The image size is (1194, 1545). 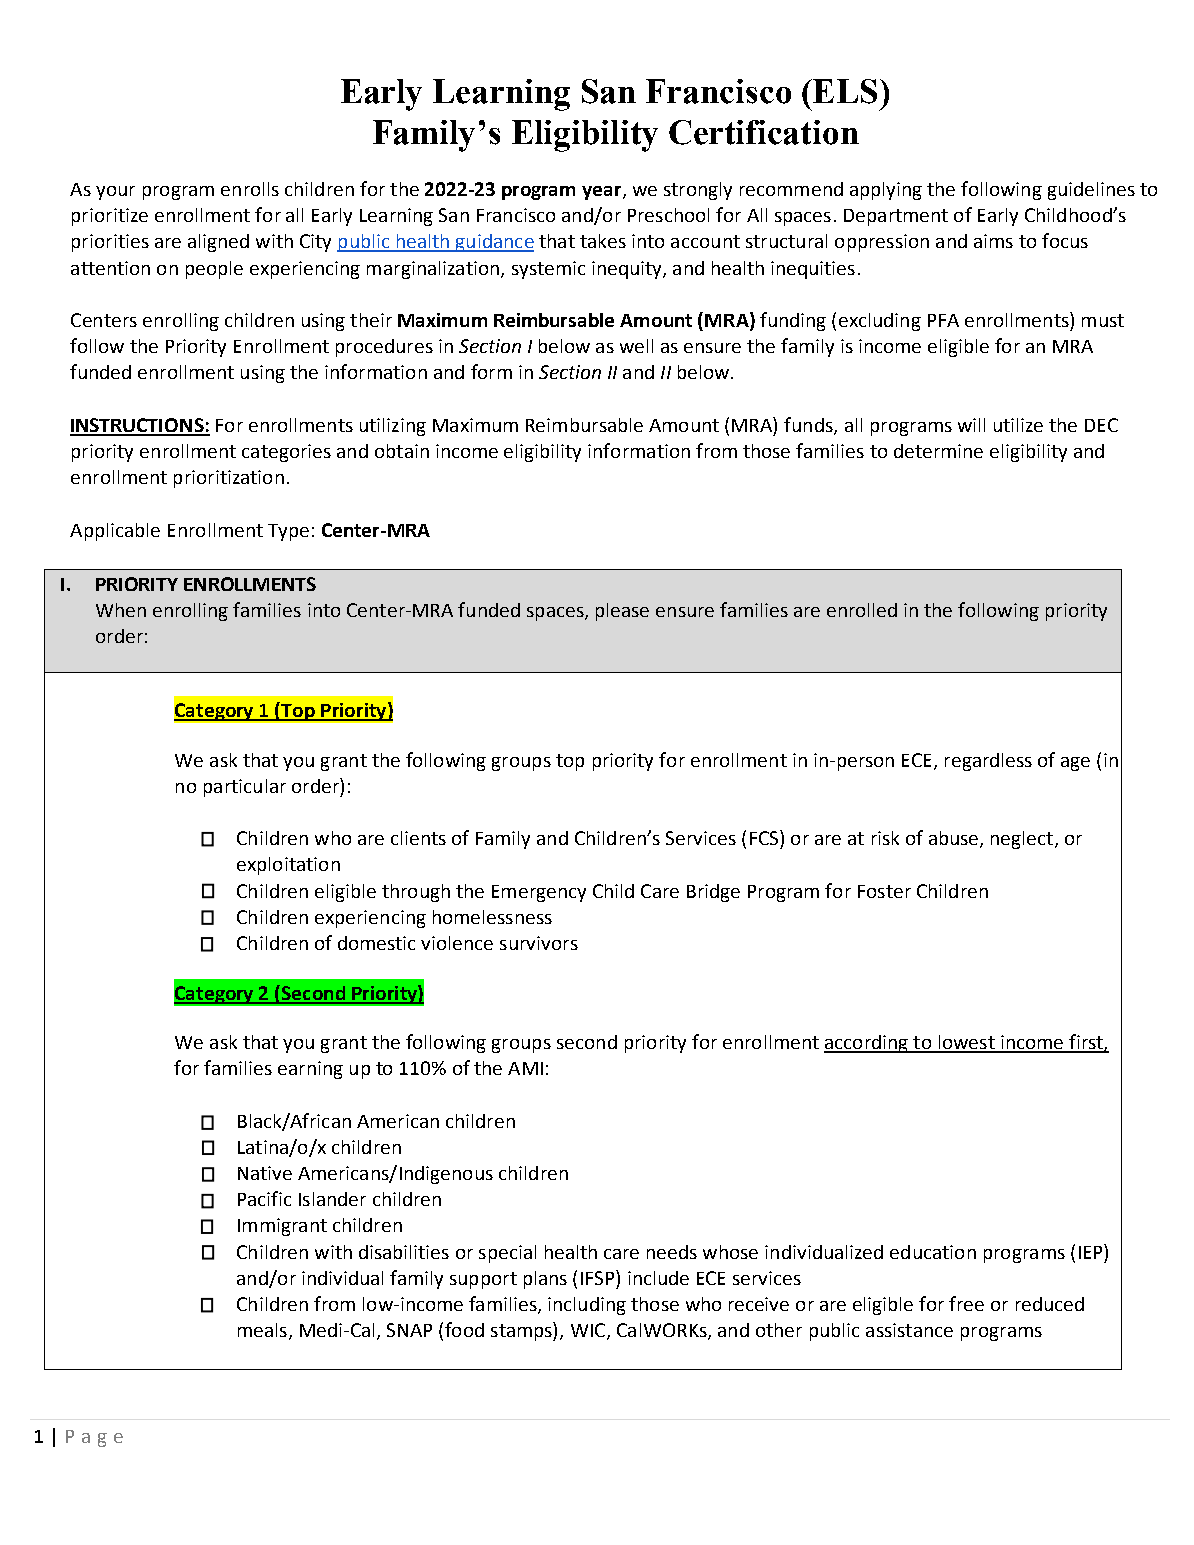 What do you see at coordinates (245, 788) in the screenshot?
I see `particular` at bounding box center [245, 788].
